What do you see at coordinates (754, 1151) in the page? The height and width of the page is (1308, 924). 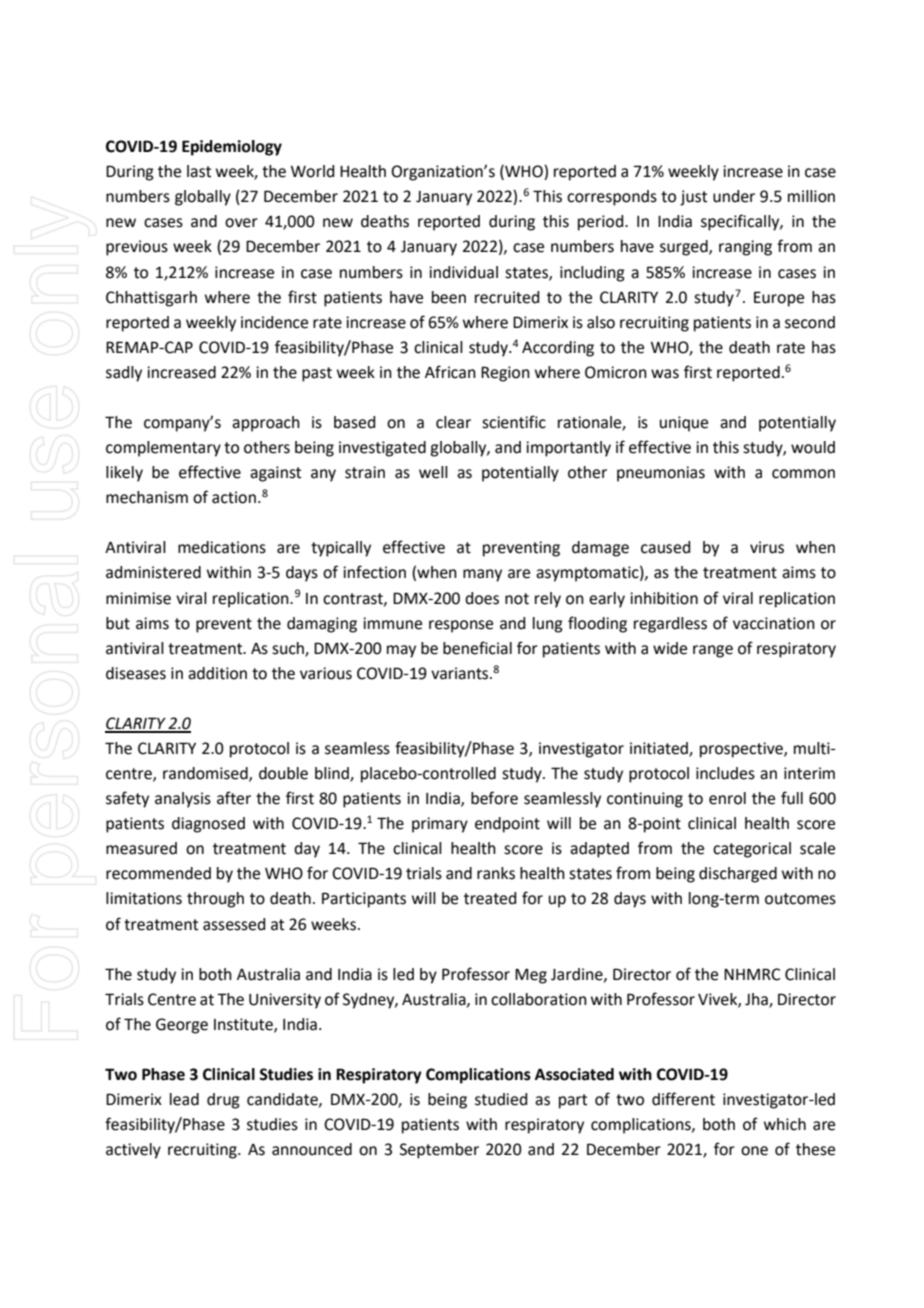 I see `one` at bounding box center [754, 1151].
